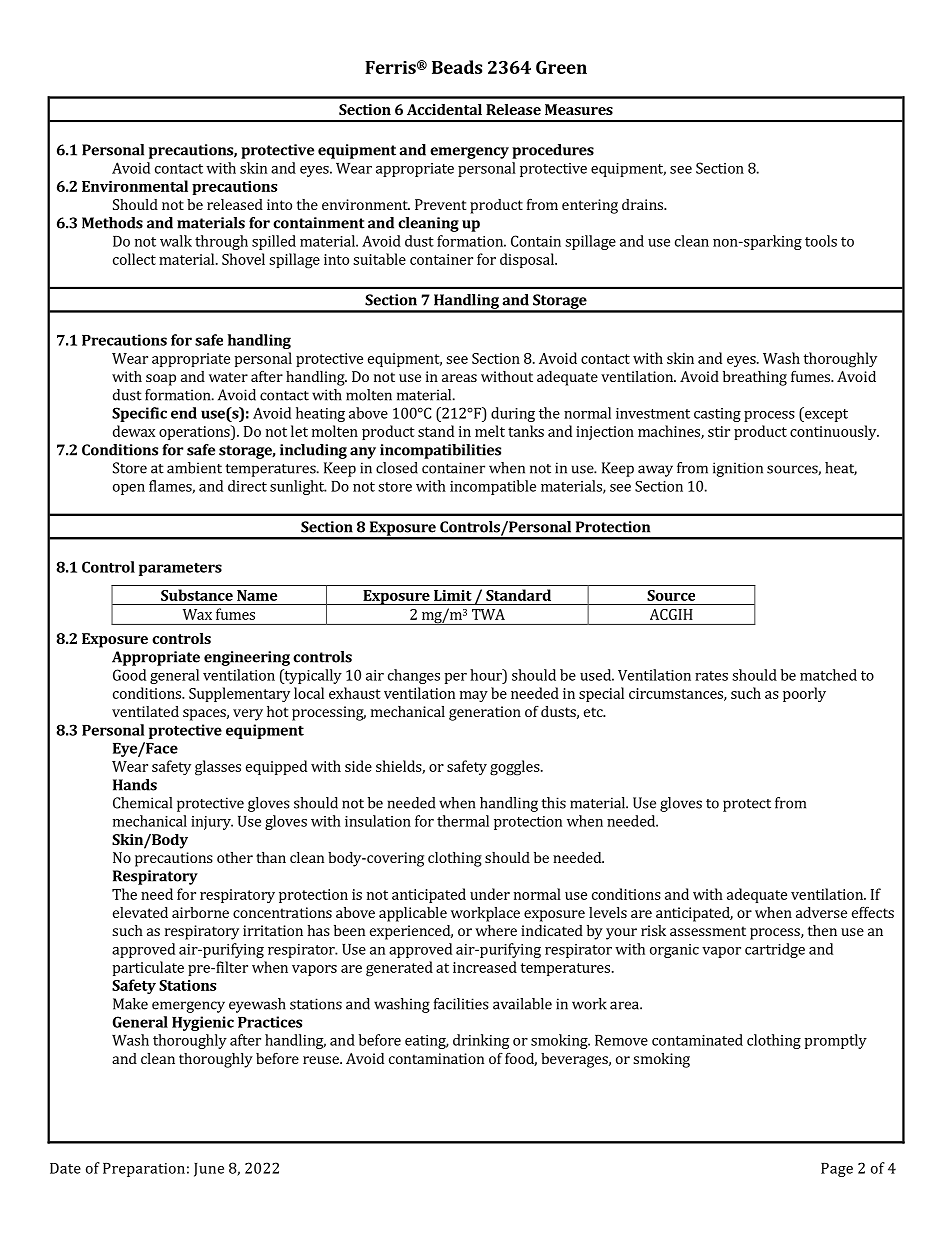 This screenshot has width=952, height=1233. What do you see at coordinates (804, 694) in the screenshot?
I see `poorly` at bounding box center [804, 694].
